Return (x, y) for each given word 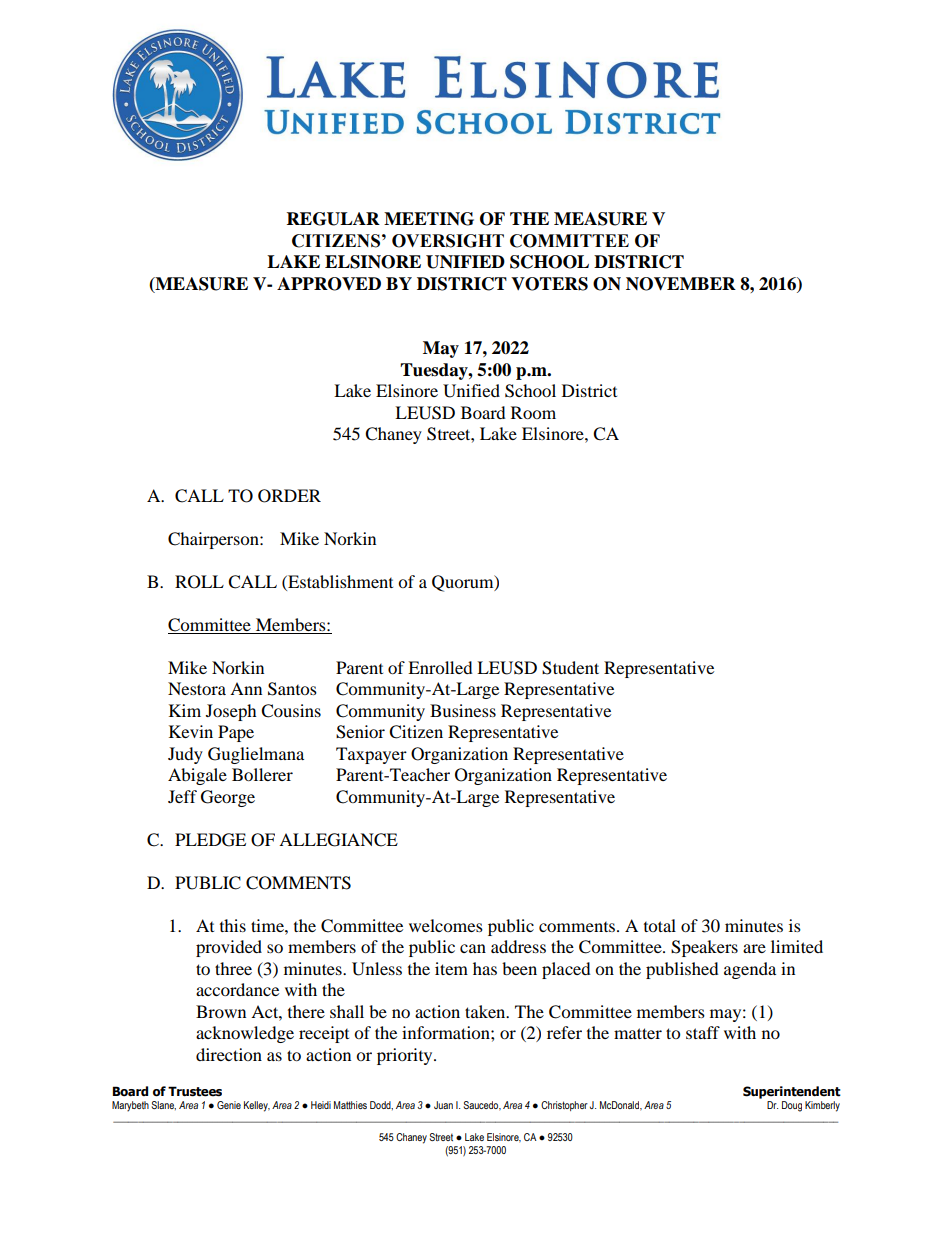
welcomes (446, 925)
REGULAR (333, 219)
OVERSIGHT (448, 241)
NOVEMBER (681, 284)
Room (533, 412)
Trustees (195, 1091)
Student (570, 668)
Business (463, 710)
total (660, 925)
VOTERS (549, 284)
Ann (246, 688)
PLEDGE (210, 840)
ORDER (289, 496)
